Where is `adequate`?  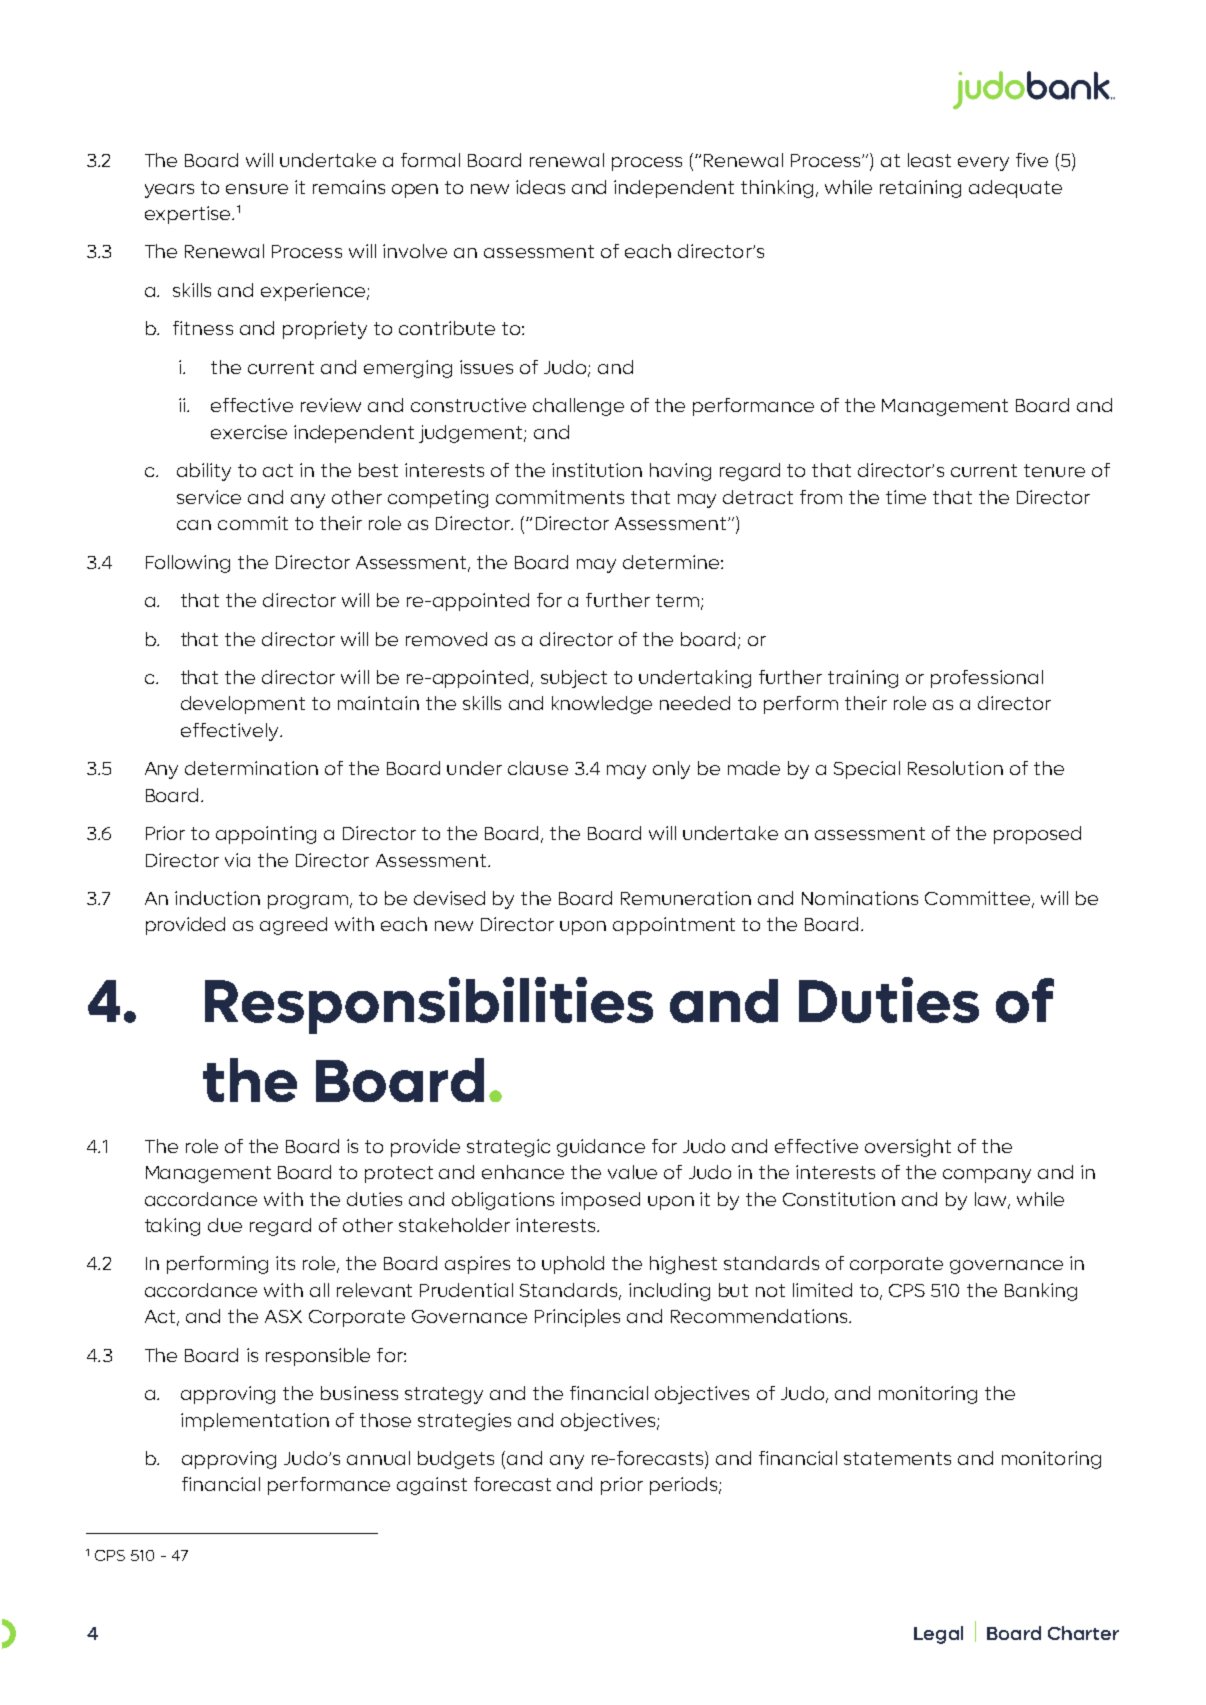 adequate is located at coordinates (1015, 189).
